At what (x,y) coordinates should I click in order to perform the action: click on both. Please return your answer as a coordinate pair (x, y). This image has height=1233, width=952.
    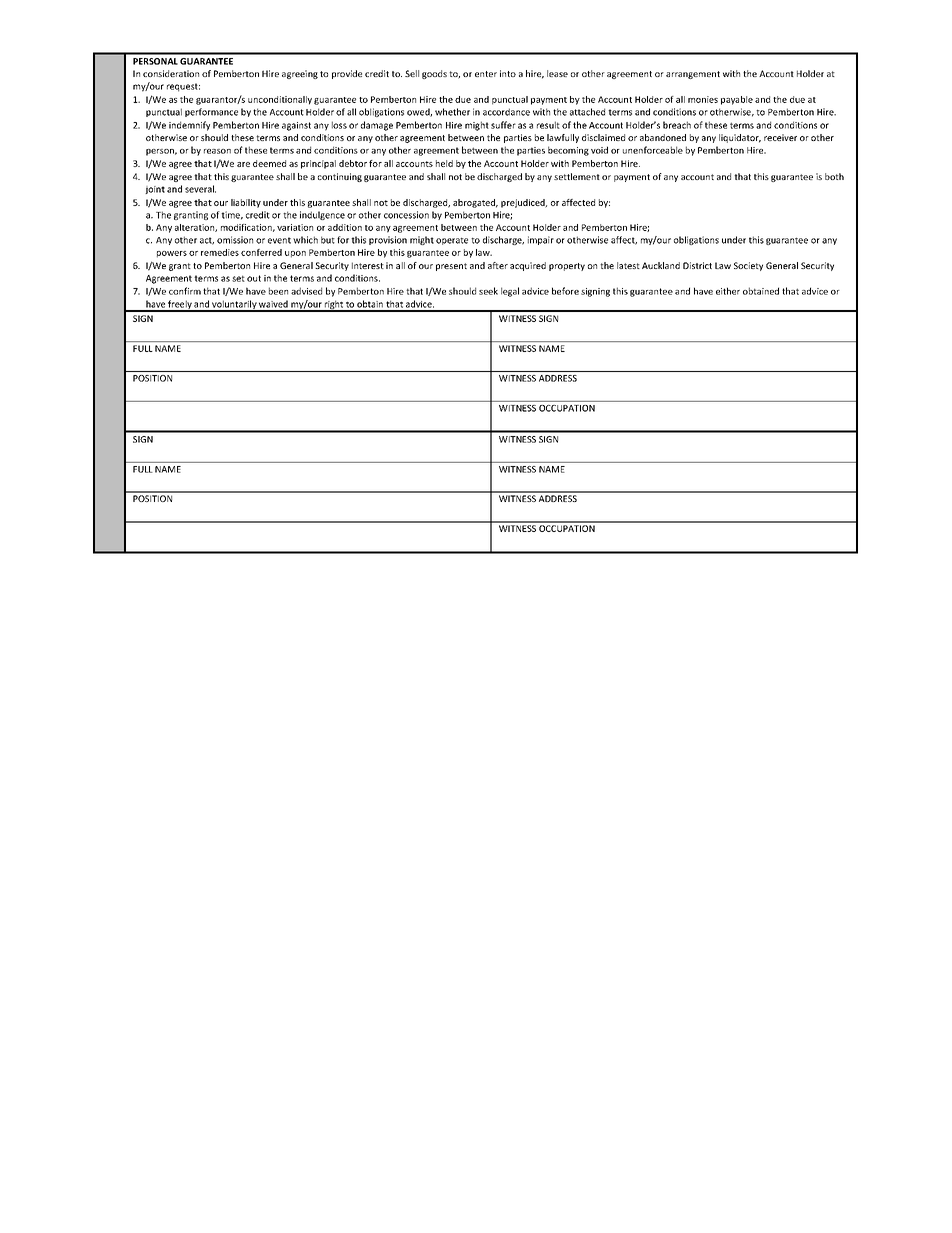
    Looking at the image, I should click on (834, 176).
